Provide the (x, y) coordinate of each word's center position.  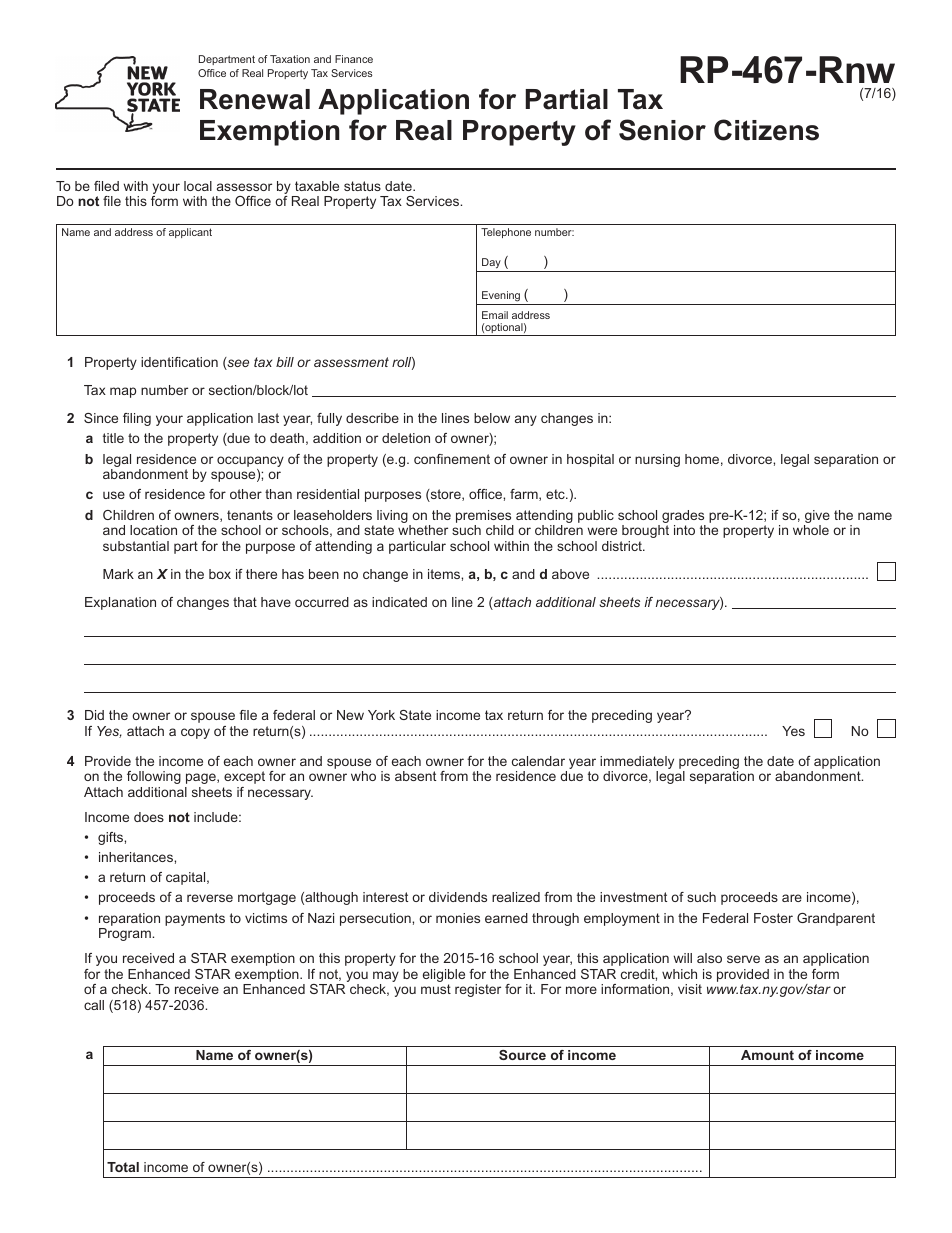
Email (495, 315)
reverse (210, 898)
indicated (399, 602)
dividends (458, 897)
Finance (354, 59)
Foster (773, 918)
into (684, 530)
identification (179, 362)
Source (522, 1055)
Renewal (255, 99)
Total (123, 1167)
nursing (657, 460)
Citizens (766, 130)
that (245, 602)
